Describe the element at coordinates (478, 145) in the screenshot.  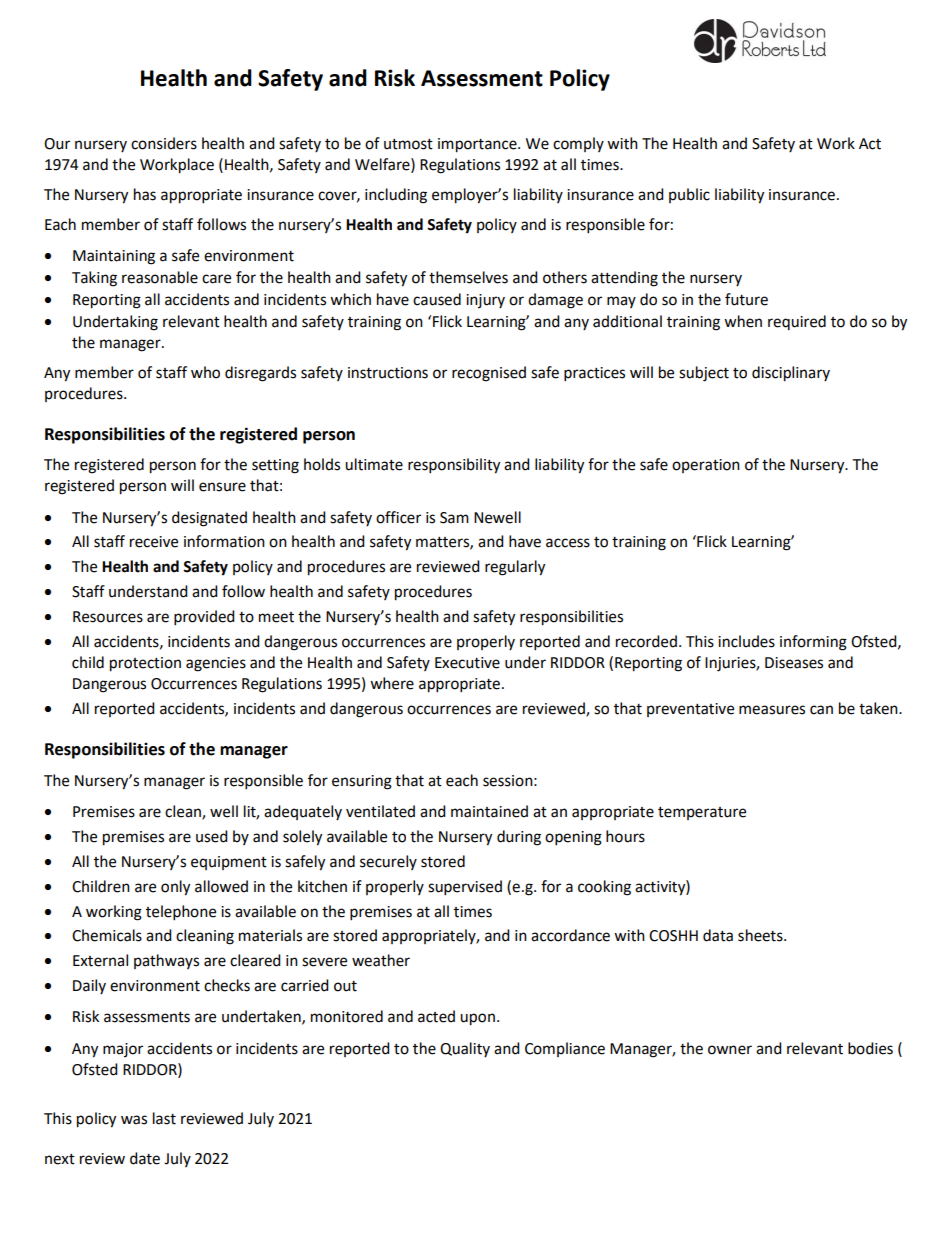
I see `importance` at that location.
